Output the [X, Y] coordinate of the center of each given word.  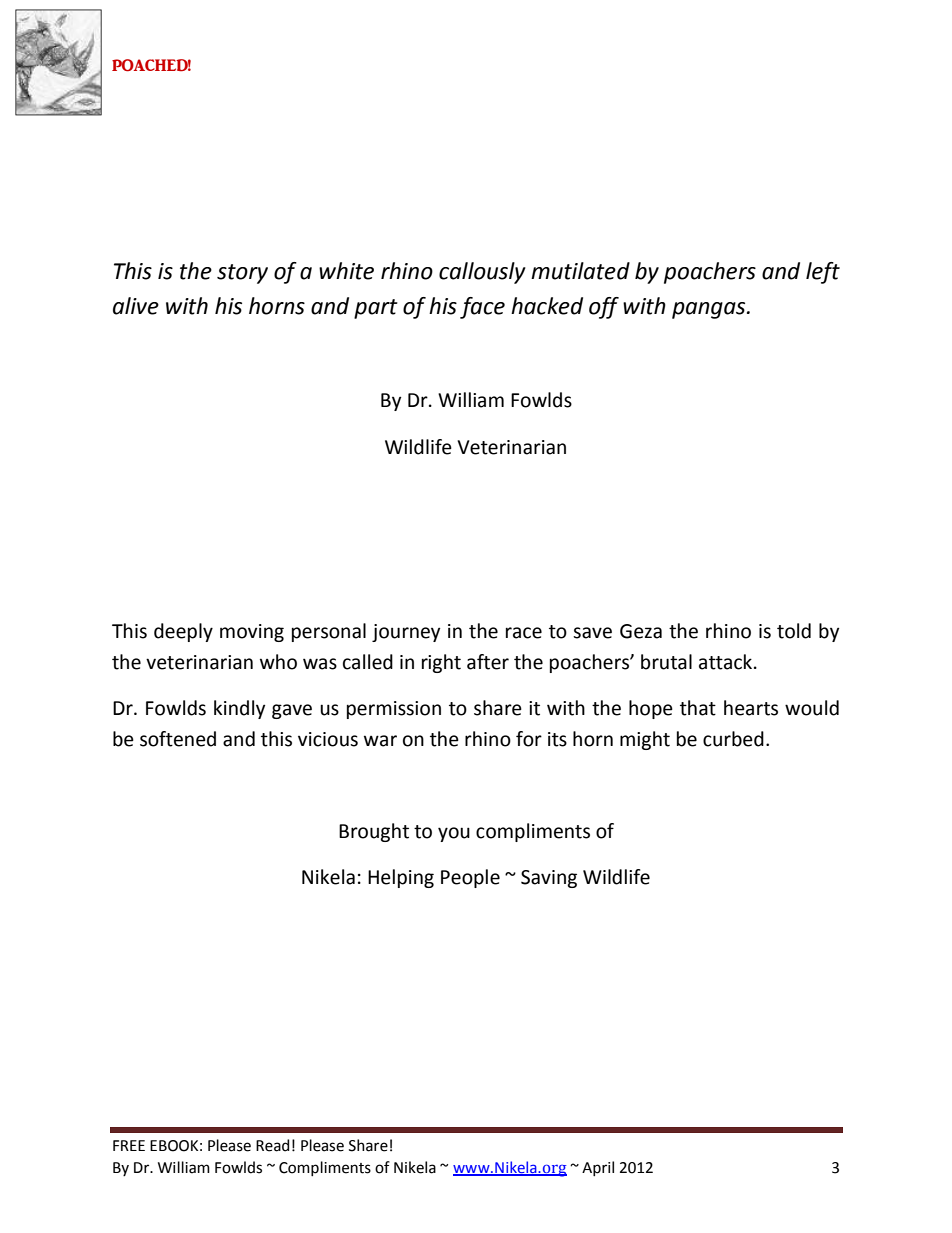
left [823, 273]
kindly [239, 709]
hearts [751, 708]
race [524, 633]
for [529, 739]
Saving [549, 879]
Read [272, 1145]
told [794, 631]
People [470, 878]
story [242, 274]
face [482, 308]
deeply [183, 632]
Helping [401, 878]
